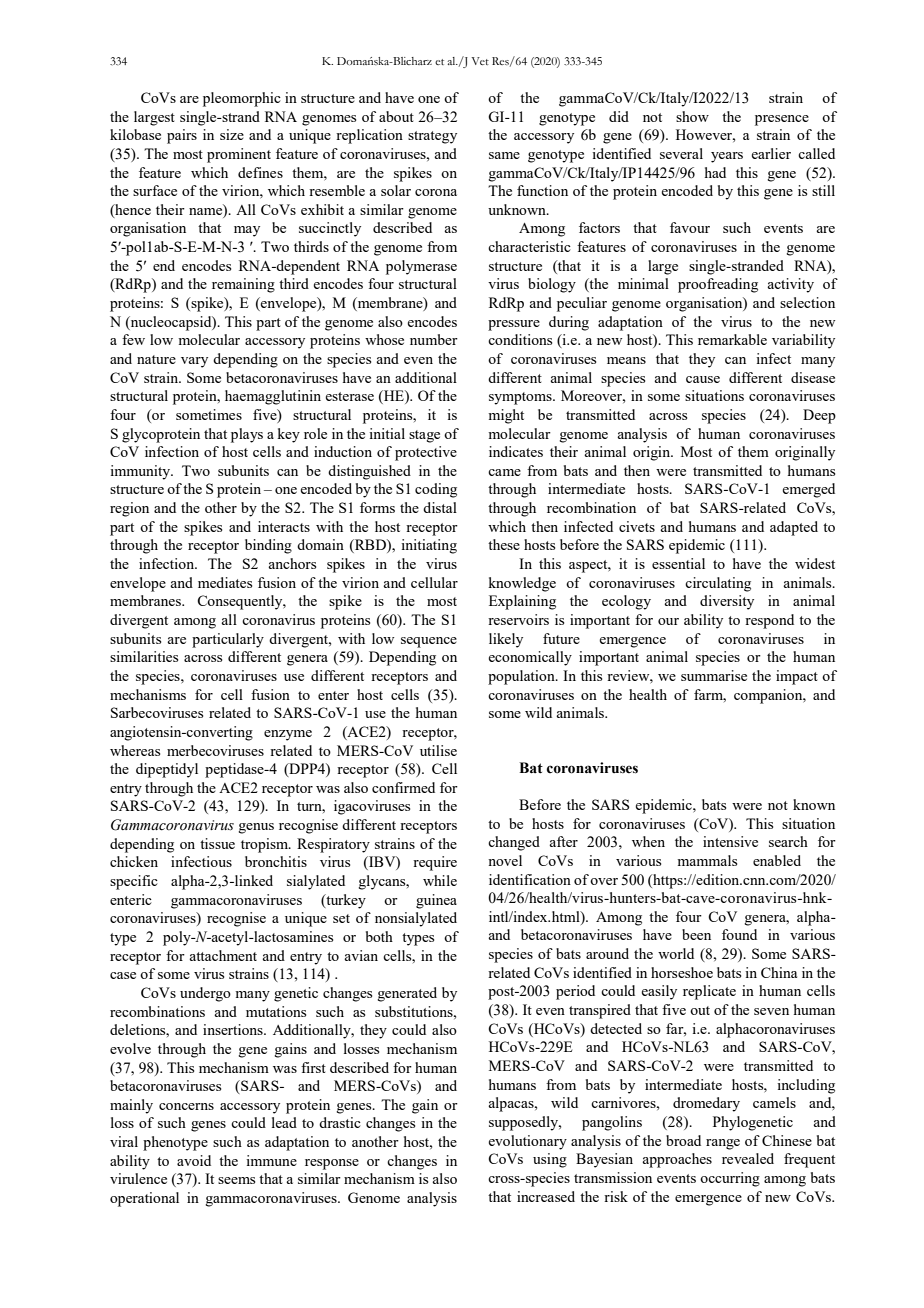 This page has width=924, height=1308. I want to click on pairs, so click(182, 136).
